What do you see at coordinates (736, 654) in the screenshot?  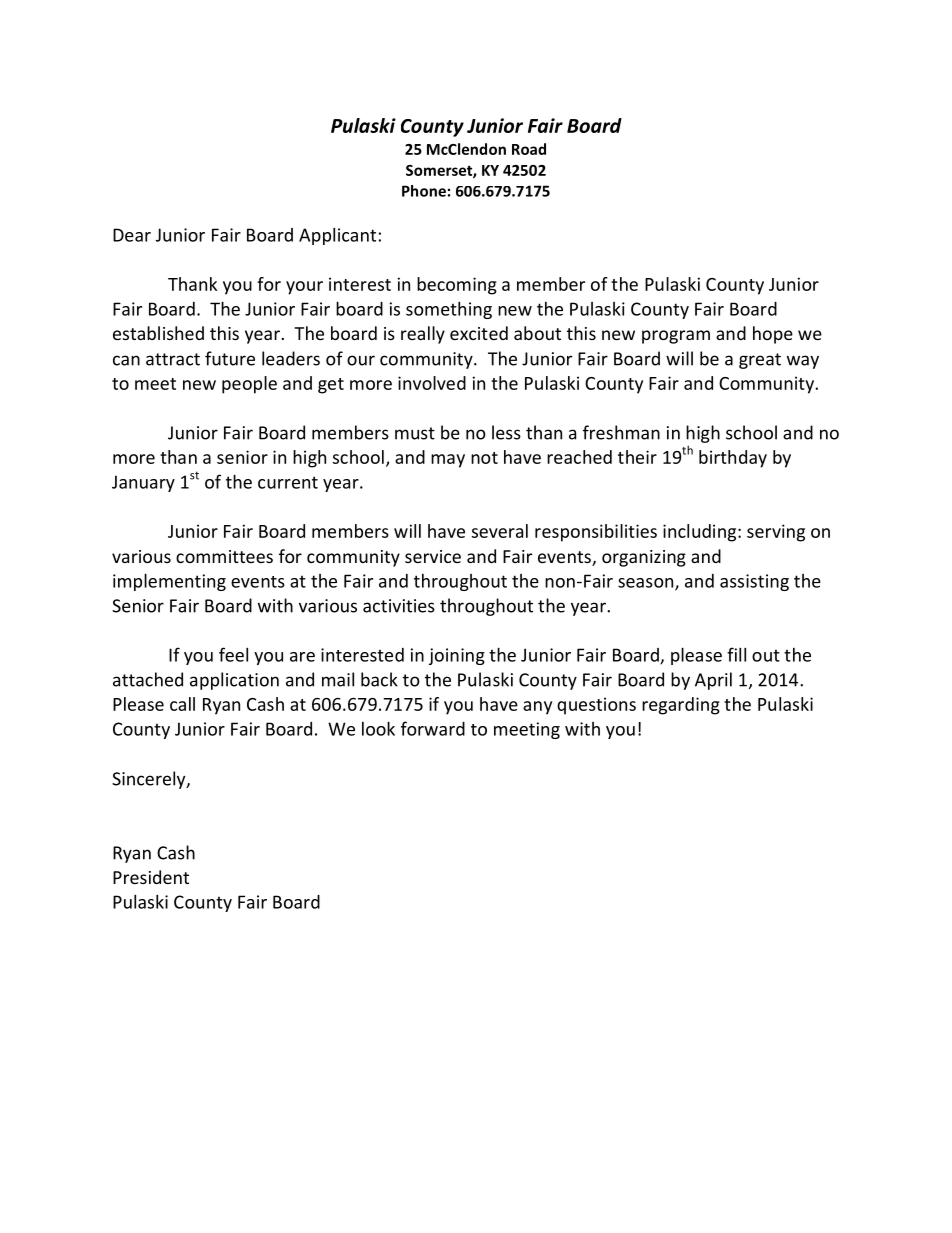 I see `fill` at bounding box center [736, 654].
